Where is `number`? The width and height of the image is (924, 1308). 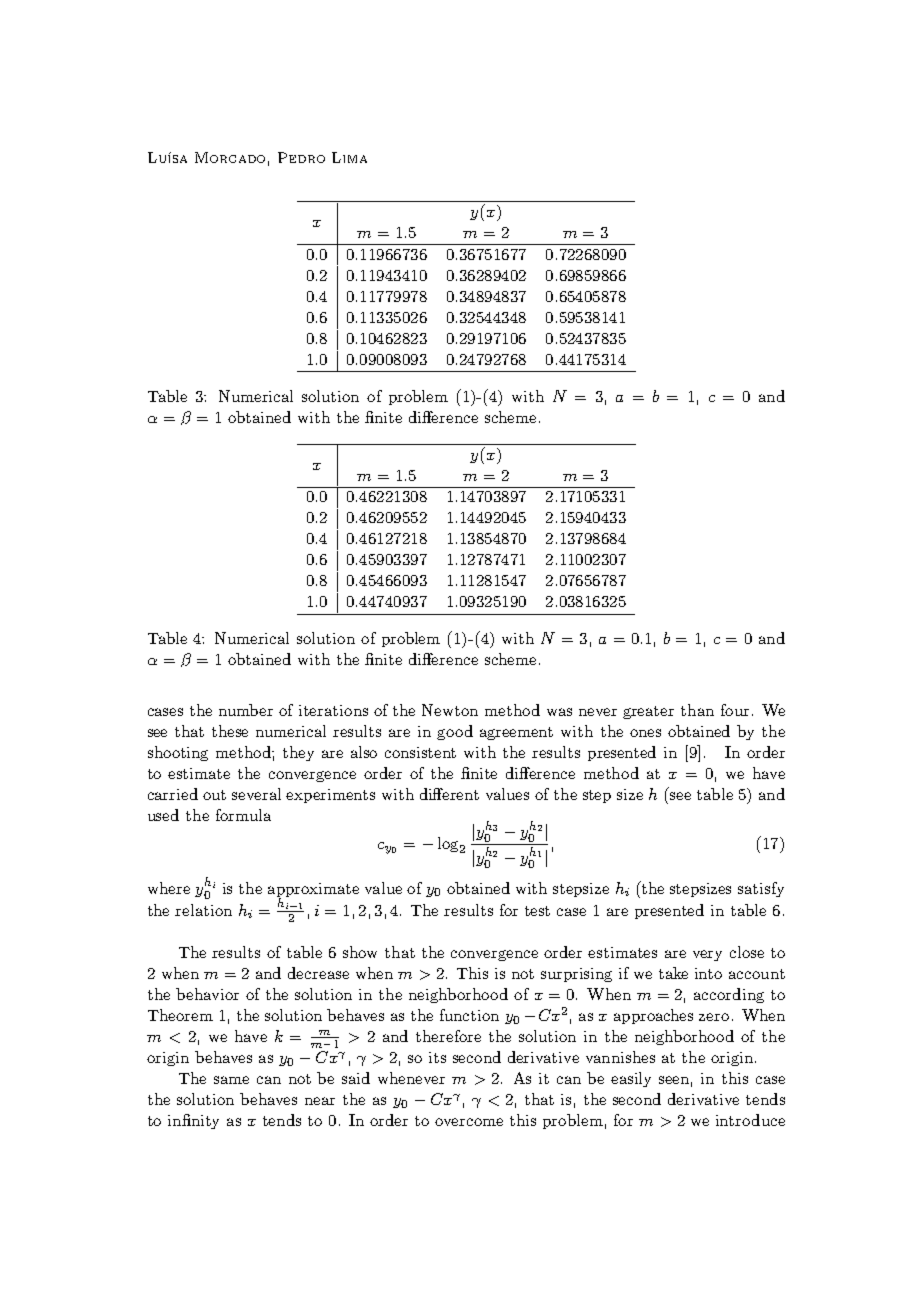 number is located at coordinates (246, 710).
